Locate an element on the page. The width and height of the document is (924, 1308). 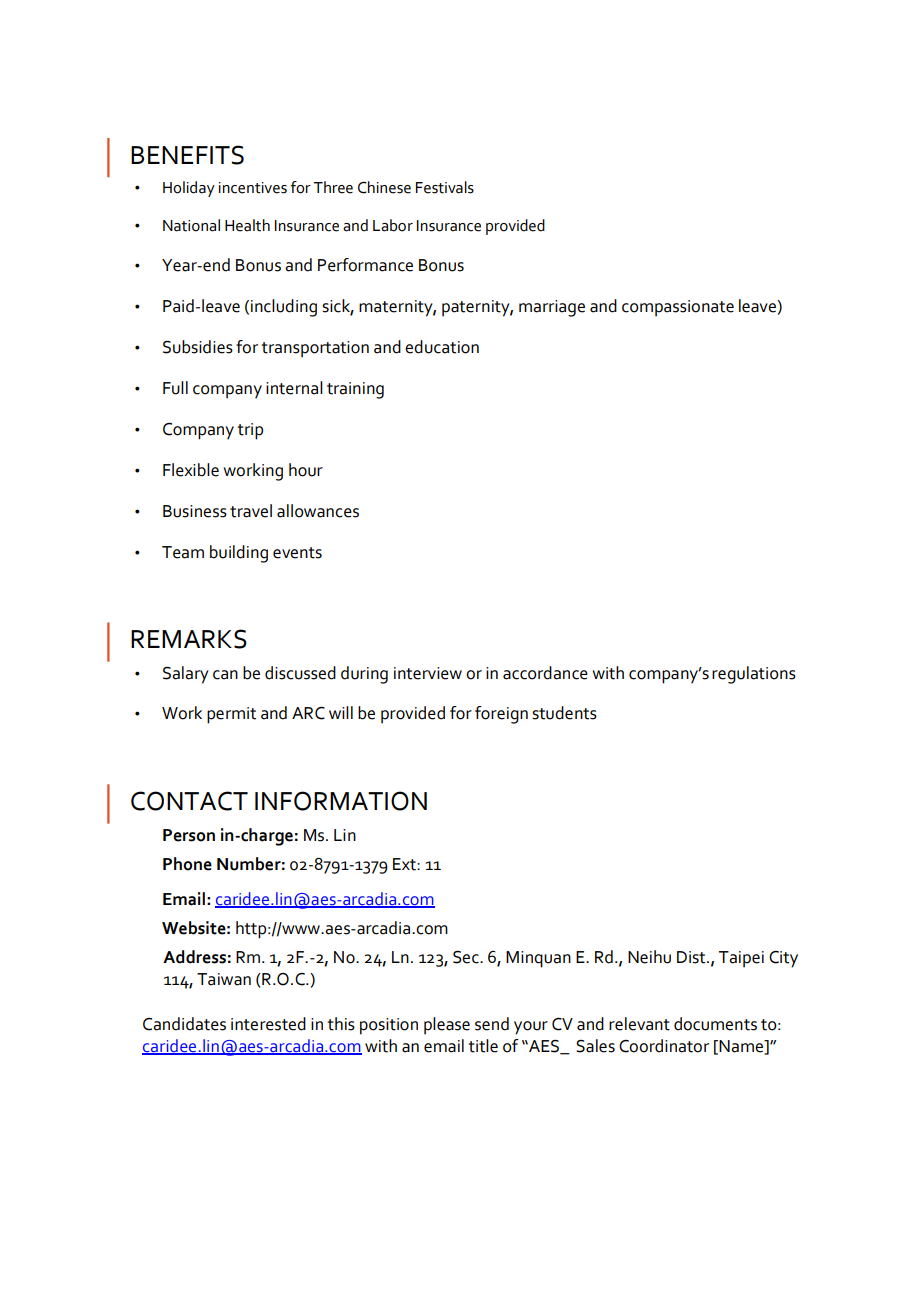
allowances is located at coordinates (318, 511).
